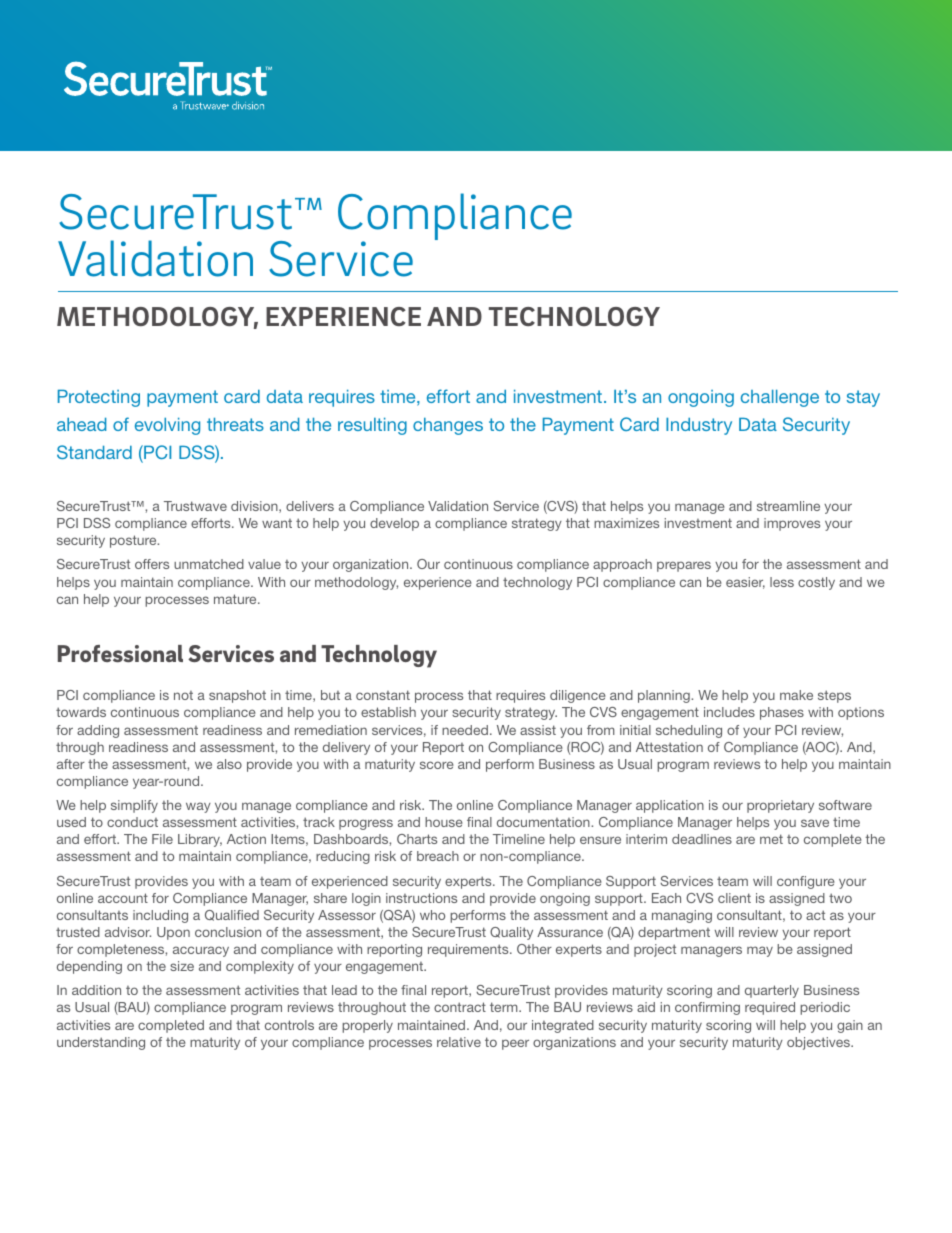 This screenshot has height=1233, width=952. Describe the element at coordinates (782, 713) in the screenshot. I see `phases` at that location.
